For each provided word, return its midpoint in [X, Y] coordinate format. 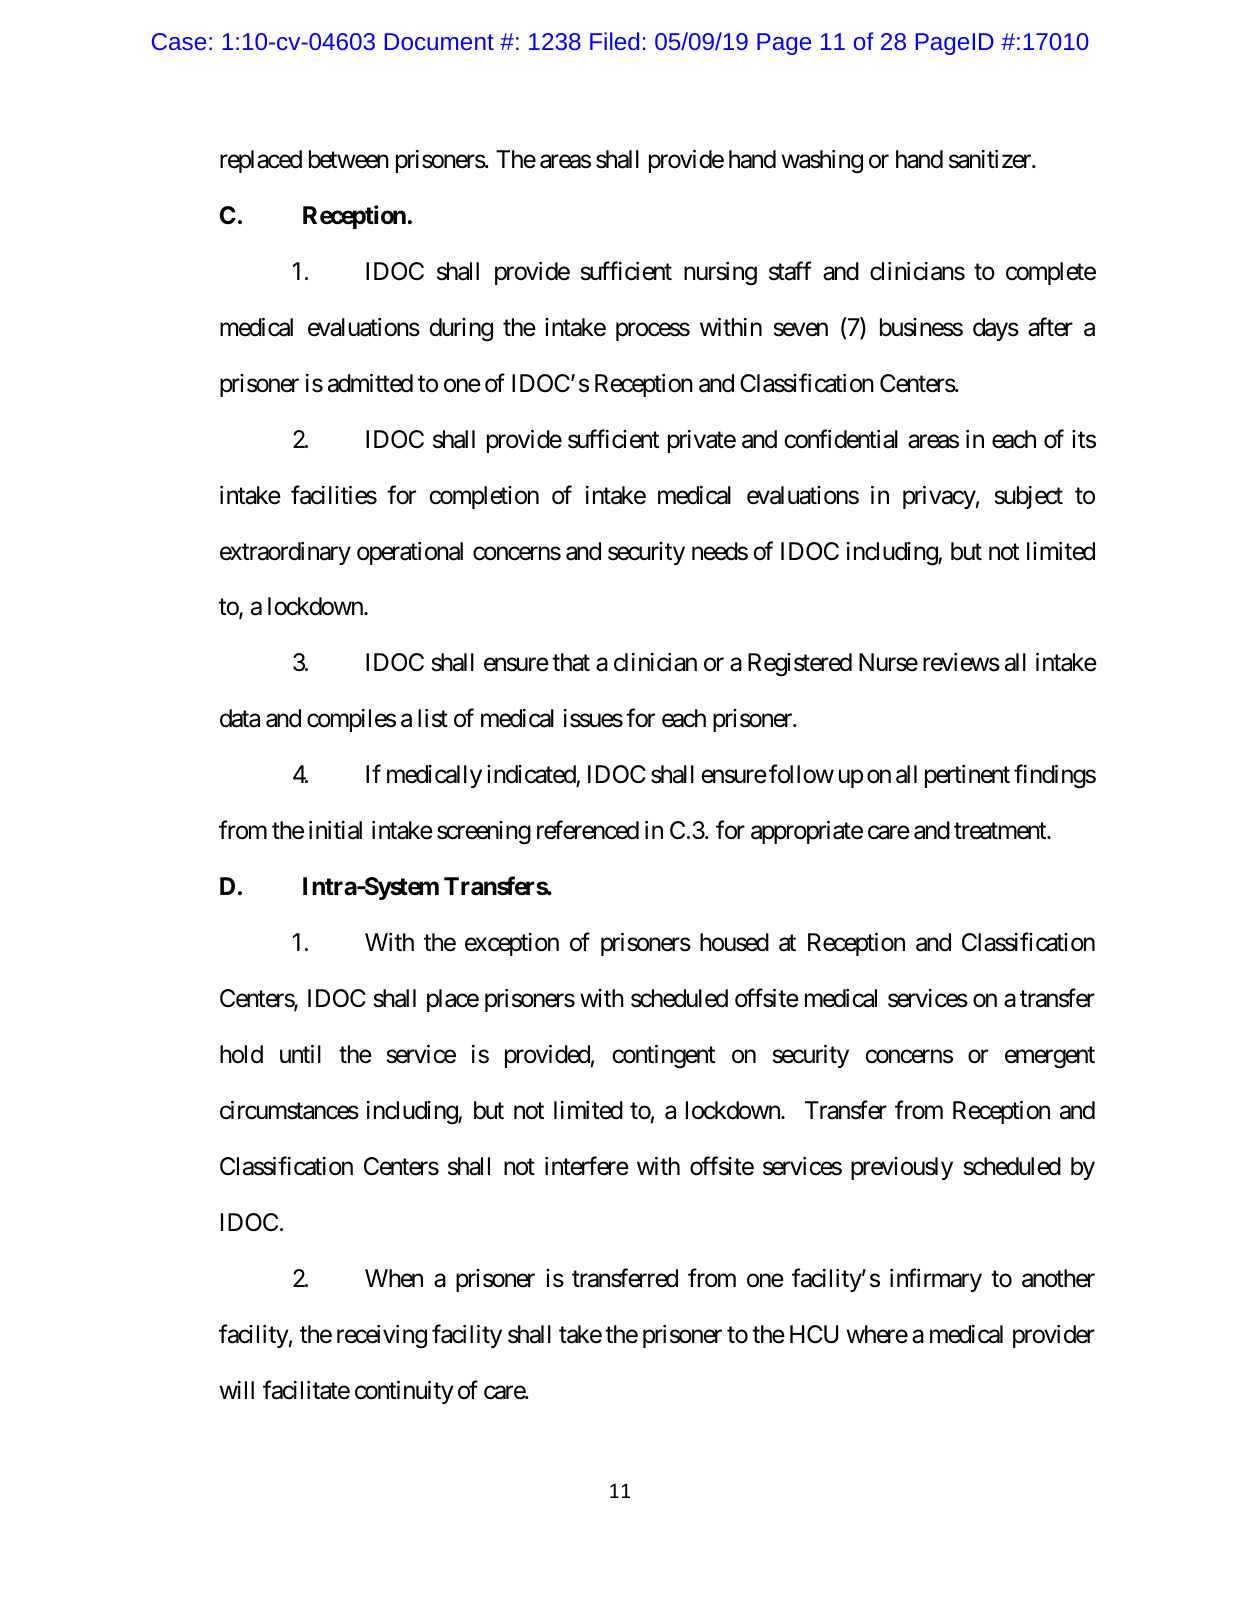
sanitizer [991, 159]
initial [335, 830]
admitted [370, 383]
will [237, 1390]
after [1050, 327]
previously [902, 1168]
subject [1029, 497]
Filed [614, 41]
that [571, 662]
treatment [1001, 831]
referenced [588, 830]
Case [179, 41]
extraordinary [285, 553]
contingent [663, 1057]
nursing [720, 274]
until [300, 1054]
